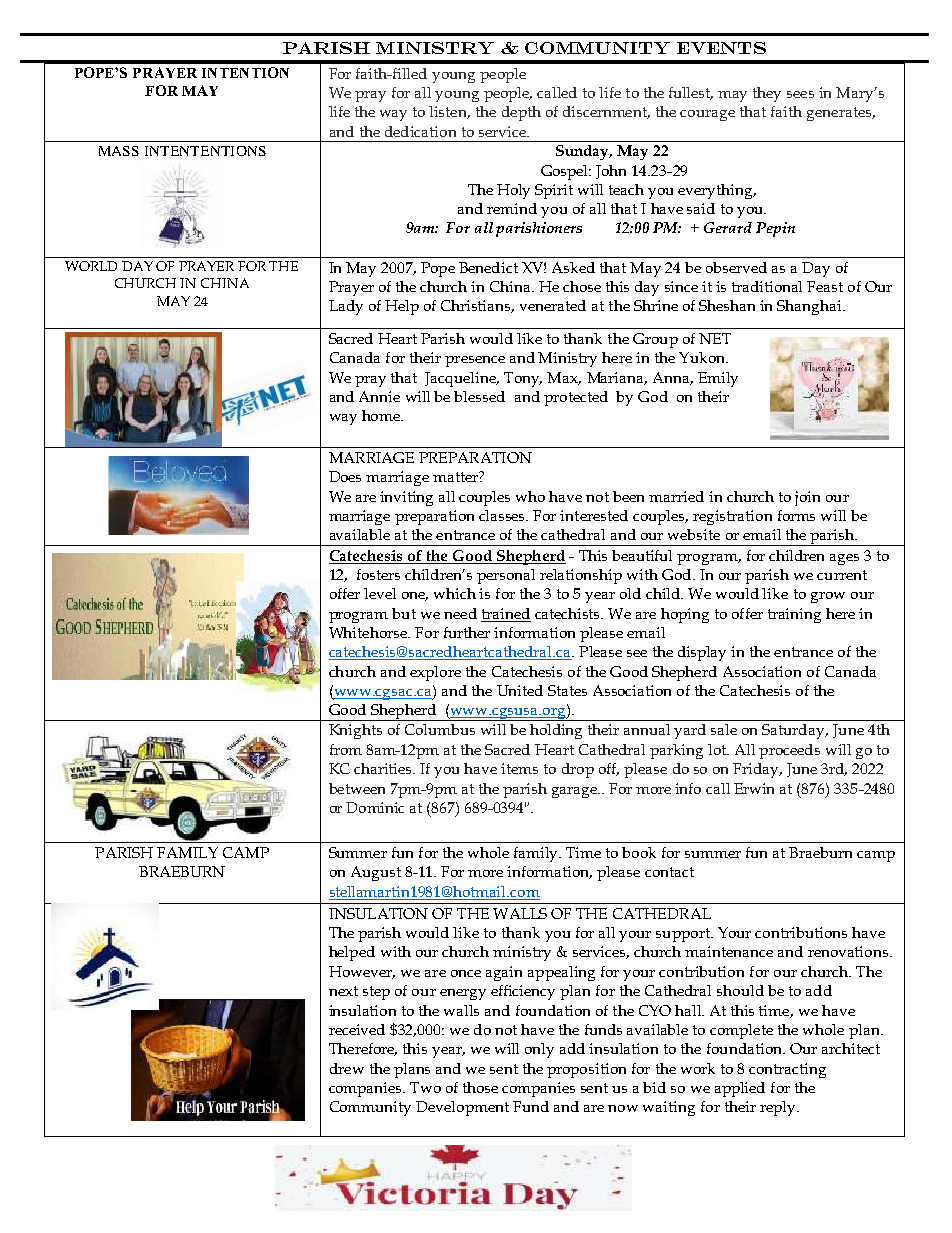 The height and width of the screenshot is (1233, 952). What do you see at coordinates (519, 768) in the screenshot?
I see `items` at bounding box center [519, 768].
